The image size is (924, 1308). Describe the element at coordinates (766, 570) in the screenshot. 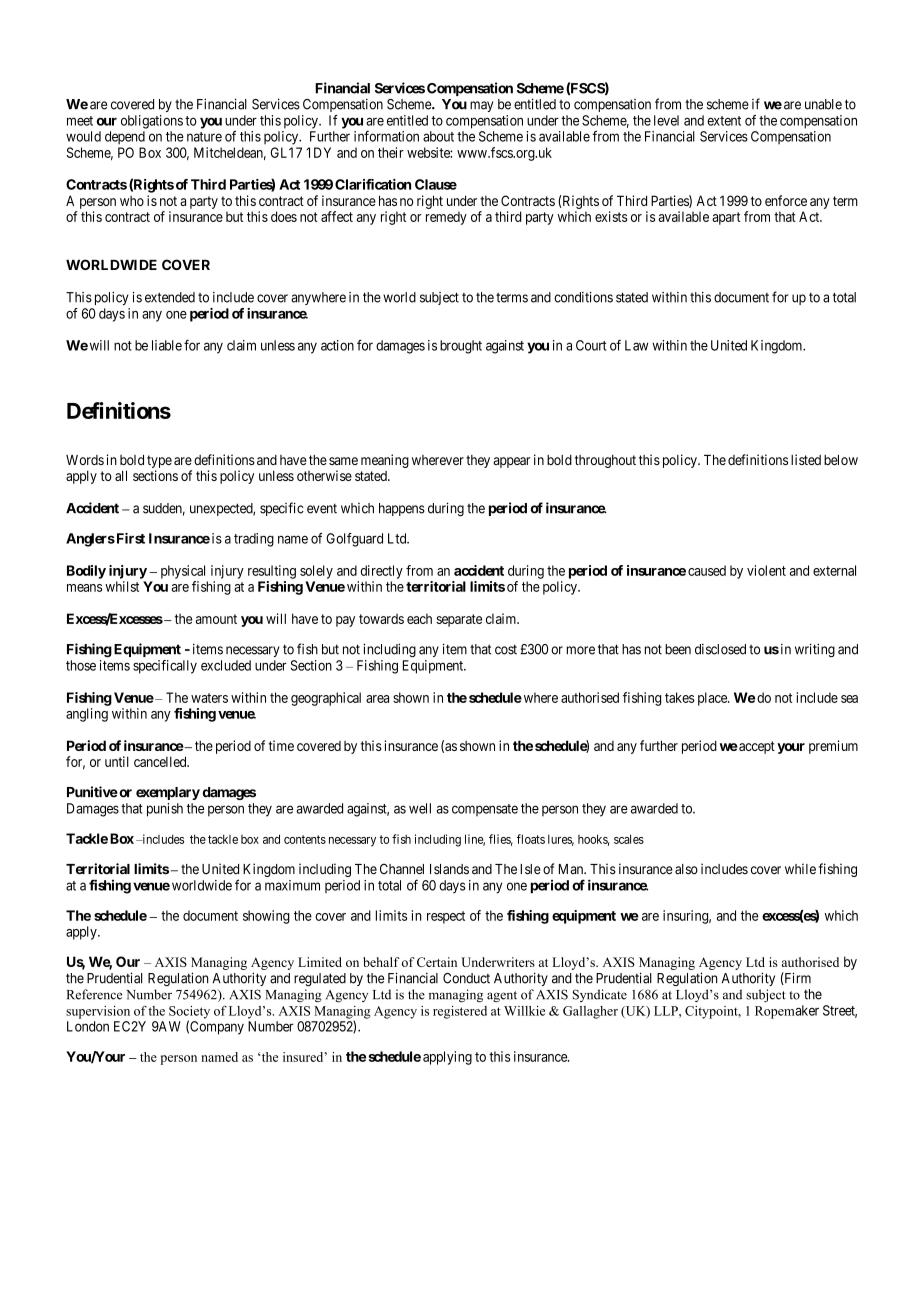

I see `violent` at that location.
